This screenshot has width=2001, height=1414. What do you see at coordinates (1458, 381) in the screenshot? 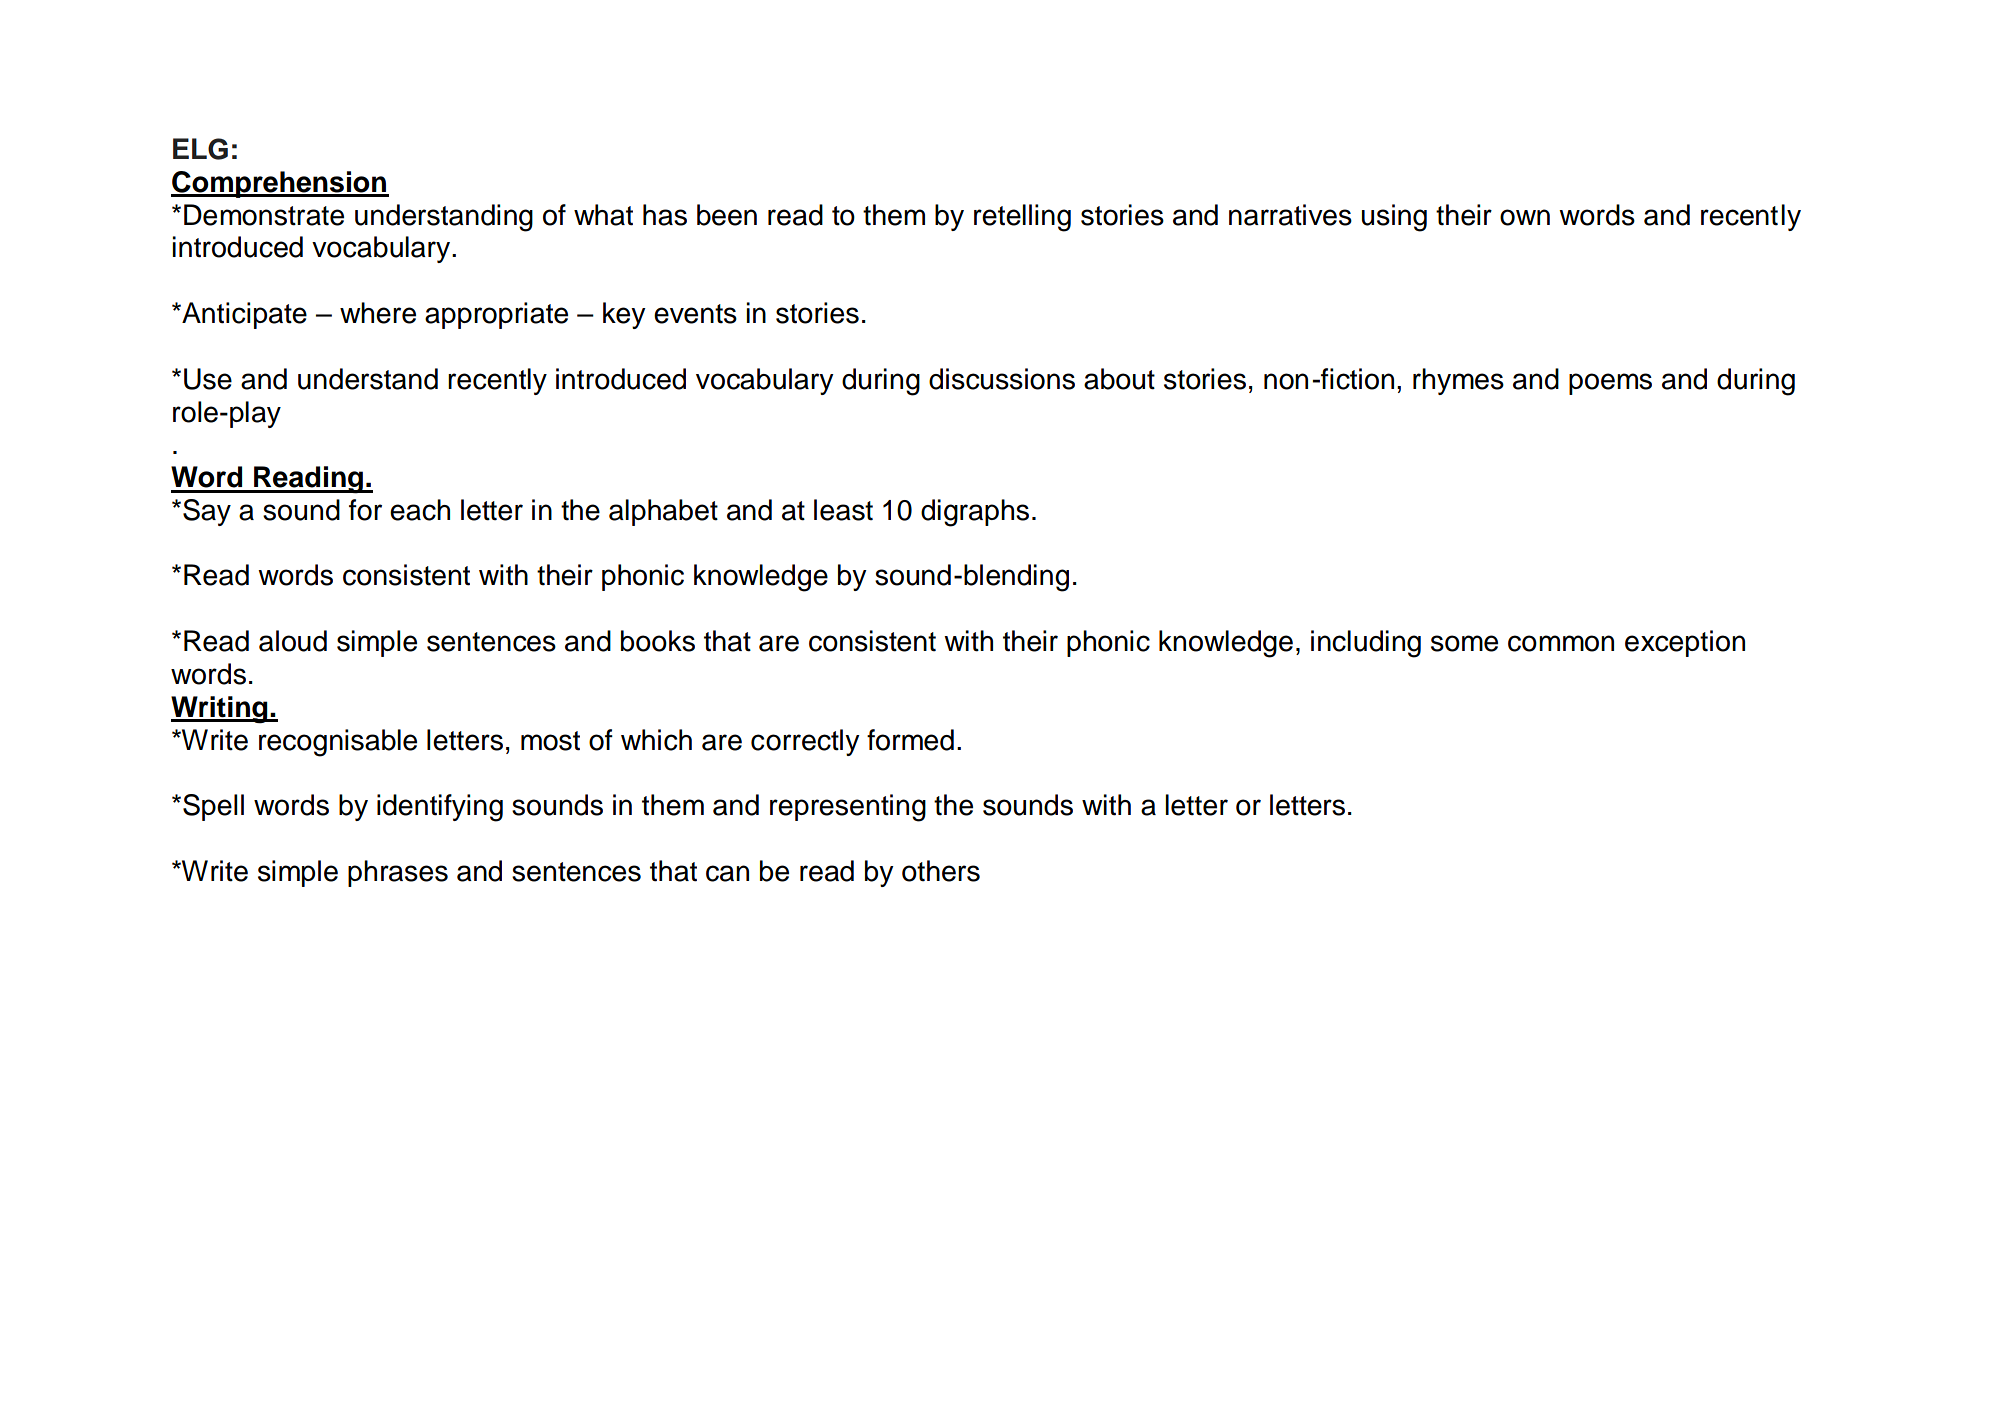
I see `rhymes` at bounding box center [1458, 381].
